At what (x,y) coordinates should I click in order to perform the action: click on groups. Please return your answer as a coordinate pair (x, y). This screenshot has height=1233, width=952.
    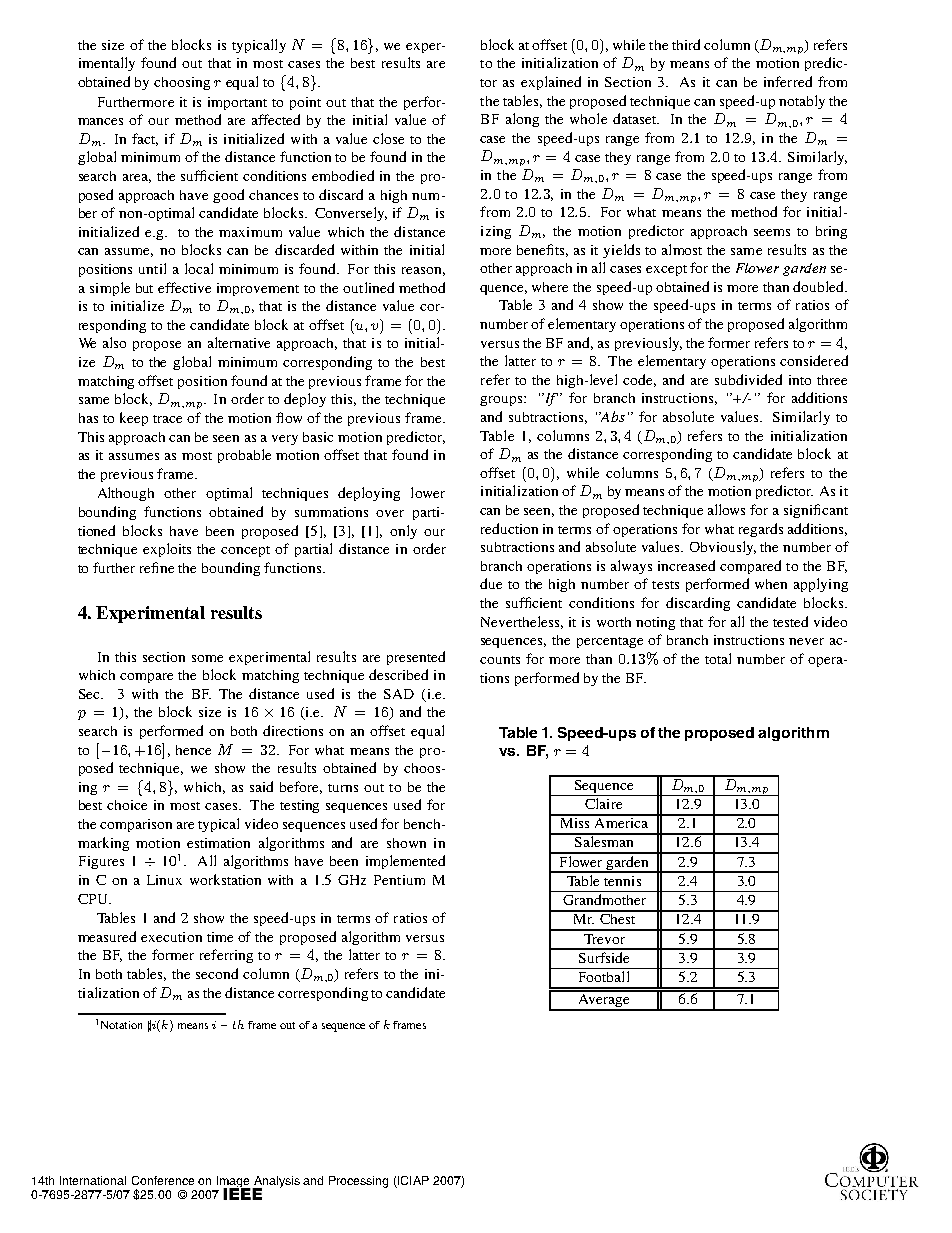
    Looking at the image, I should click on (502, 401).
